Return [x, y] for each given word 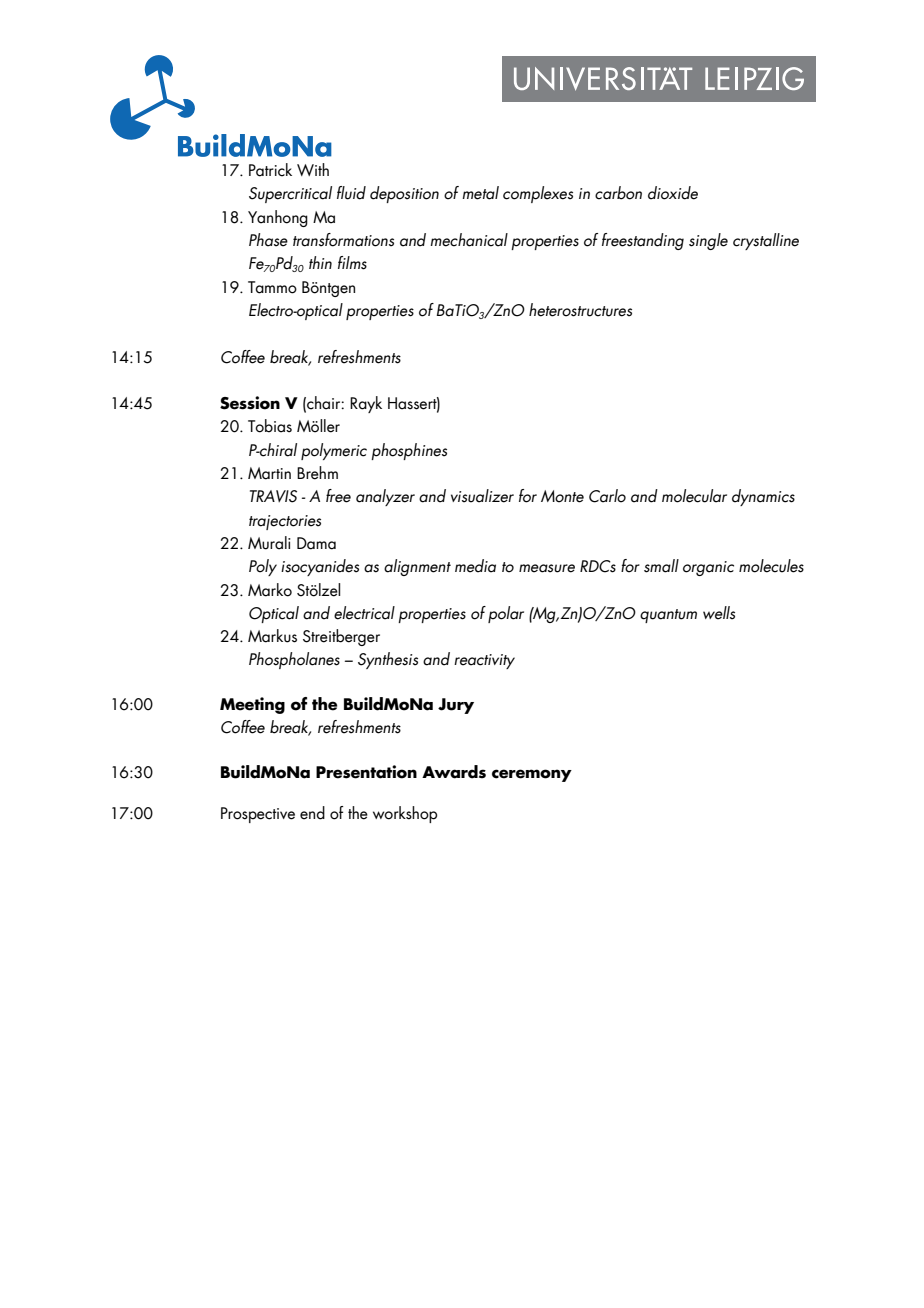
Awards [454, 772]
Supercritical [290, 194]
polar [506, 614]
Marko [270, 590]
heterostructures [580, 310]
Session [250, 403]
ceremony [532, 775]
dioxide [673, 193]
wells [719, 613]
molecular [694, 496]
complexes [538, 194]
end [312, 813]
